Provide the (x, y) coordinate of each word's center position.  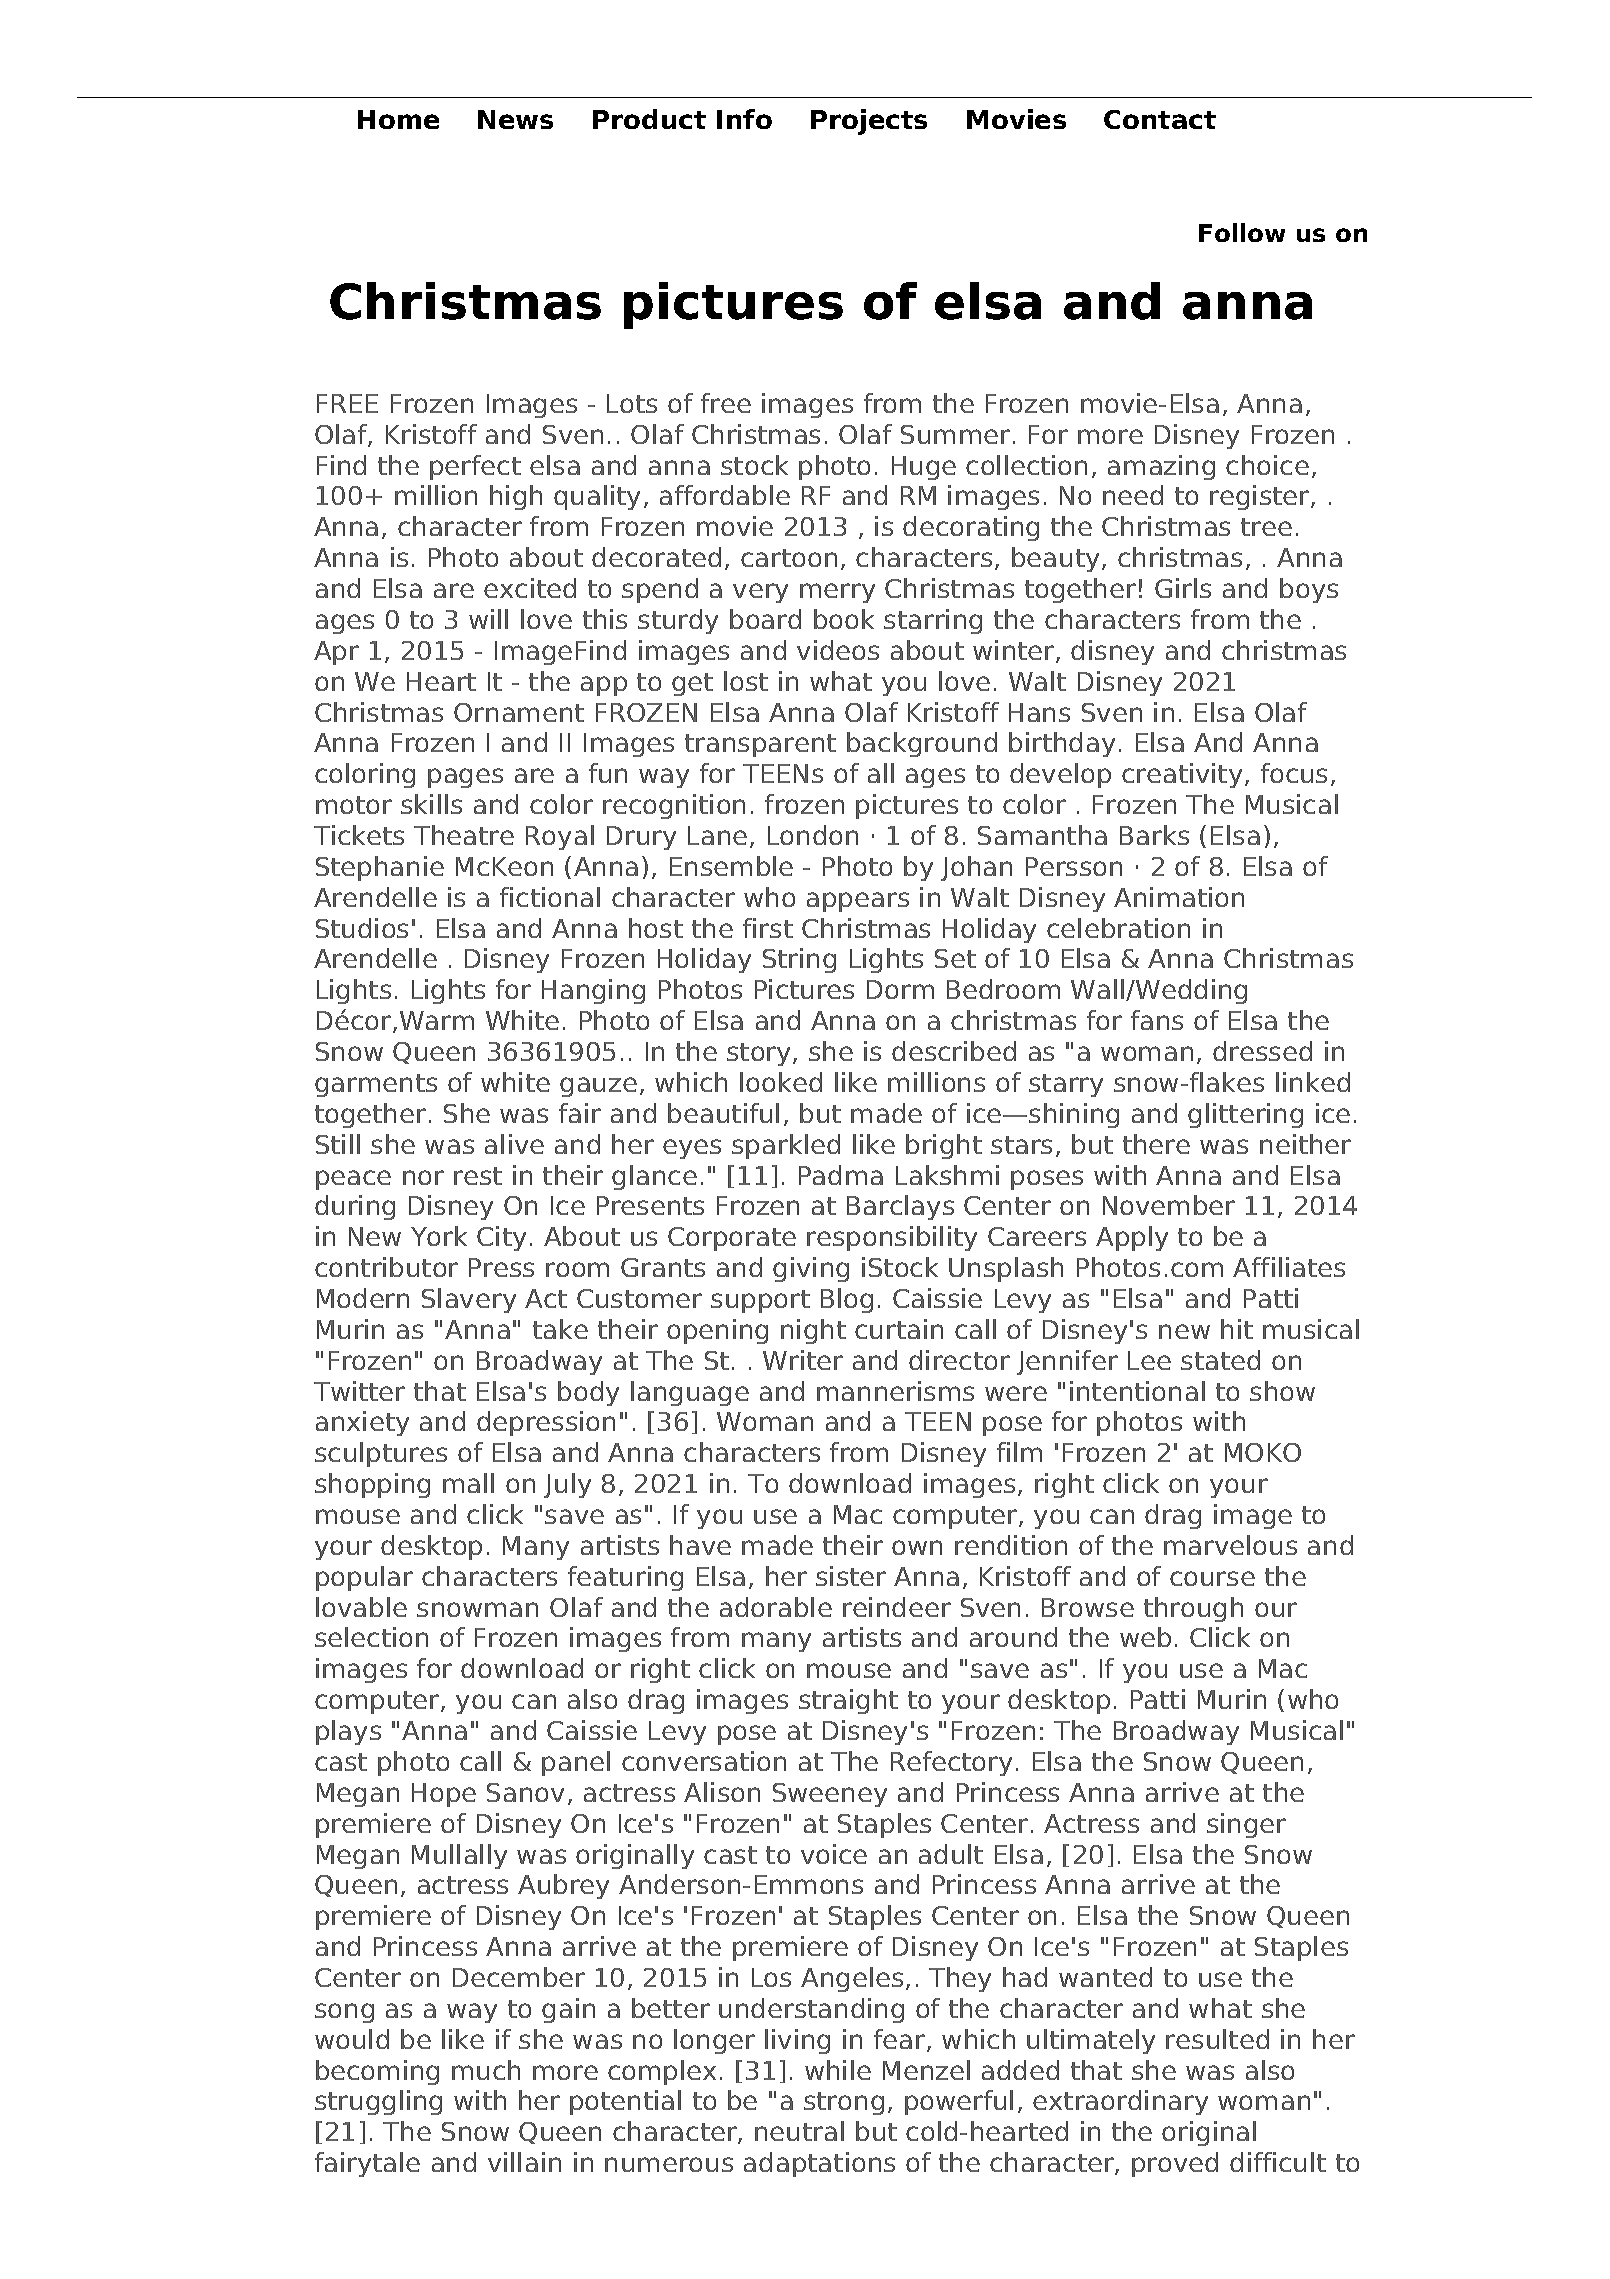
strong (844, 2103)
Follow (1242, 232)
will (488, 619)
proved (1175, 2164)
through (1193, 1609)
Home (398, 119)
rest (478, 1176)
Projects (869, 122)
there (1156, 1144)
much (486, 2070)
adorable (776, 1607)
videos (838, 650)
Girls (1183, 588)
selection (371, 1637)
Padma (841, 1175)
